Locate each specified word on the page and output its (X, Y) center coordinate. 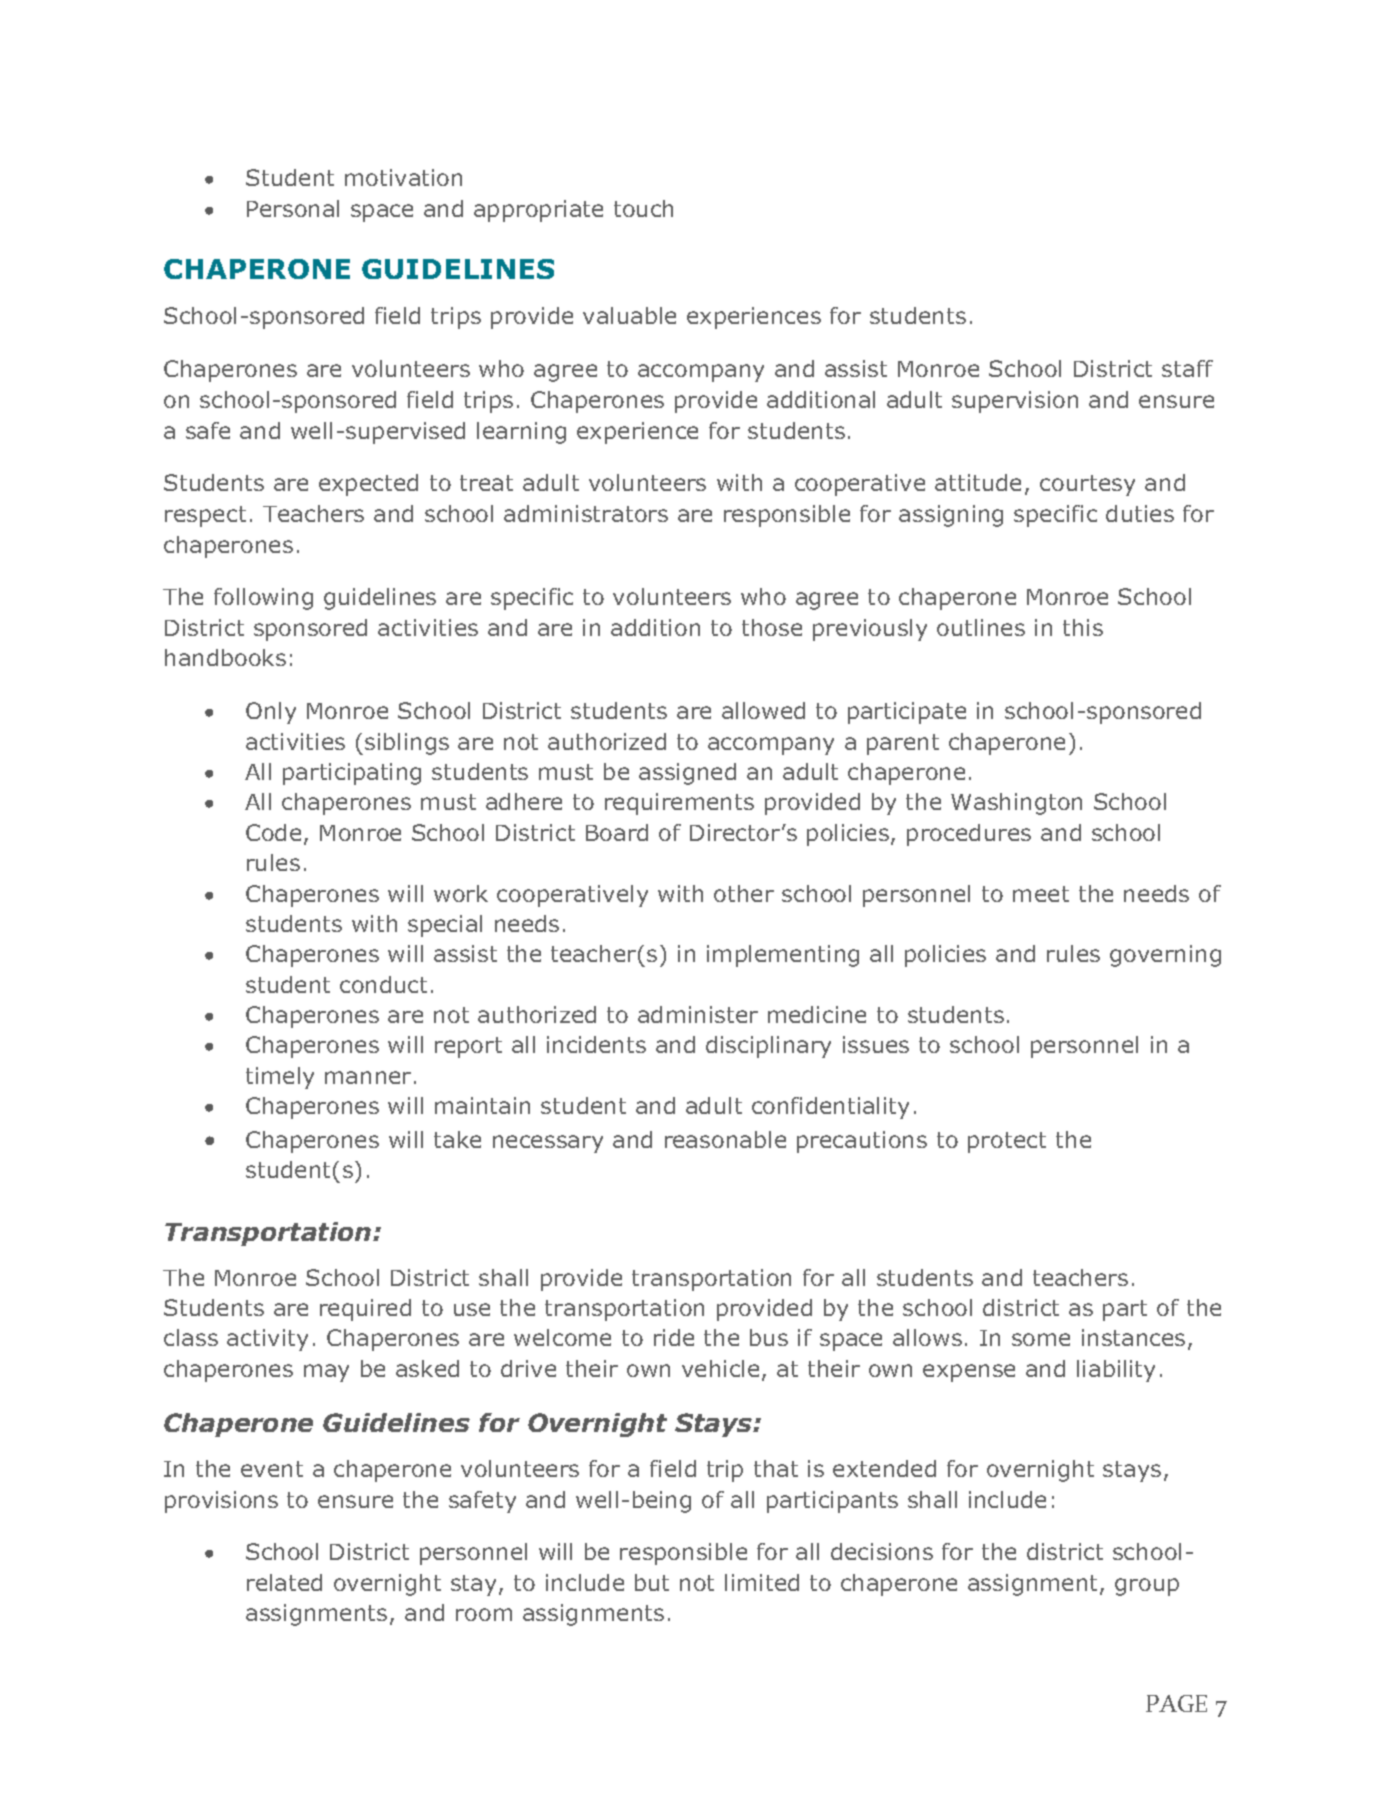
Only (271, 713)
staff (1187, 368)
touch (643, 208)
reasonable (725, 1139)
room (484, 1614)
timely (280, 1078)
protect (1007, 1142)
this (1083, 627)
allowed (763, 710)
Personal (293, 208)
